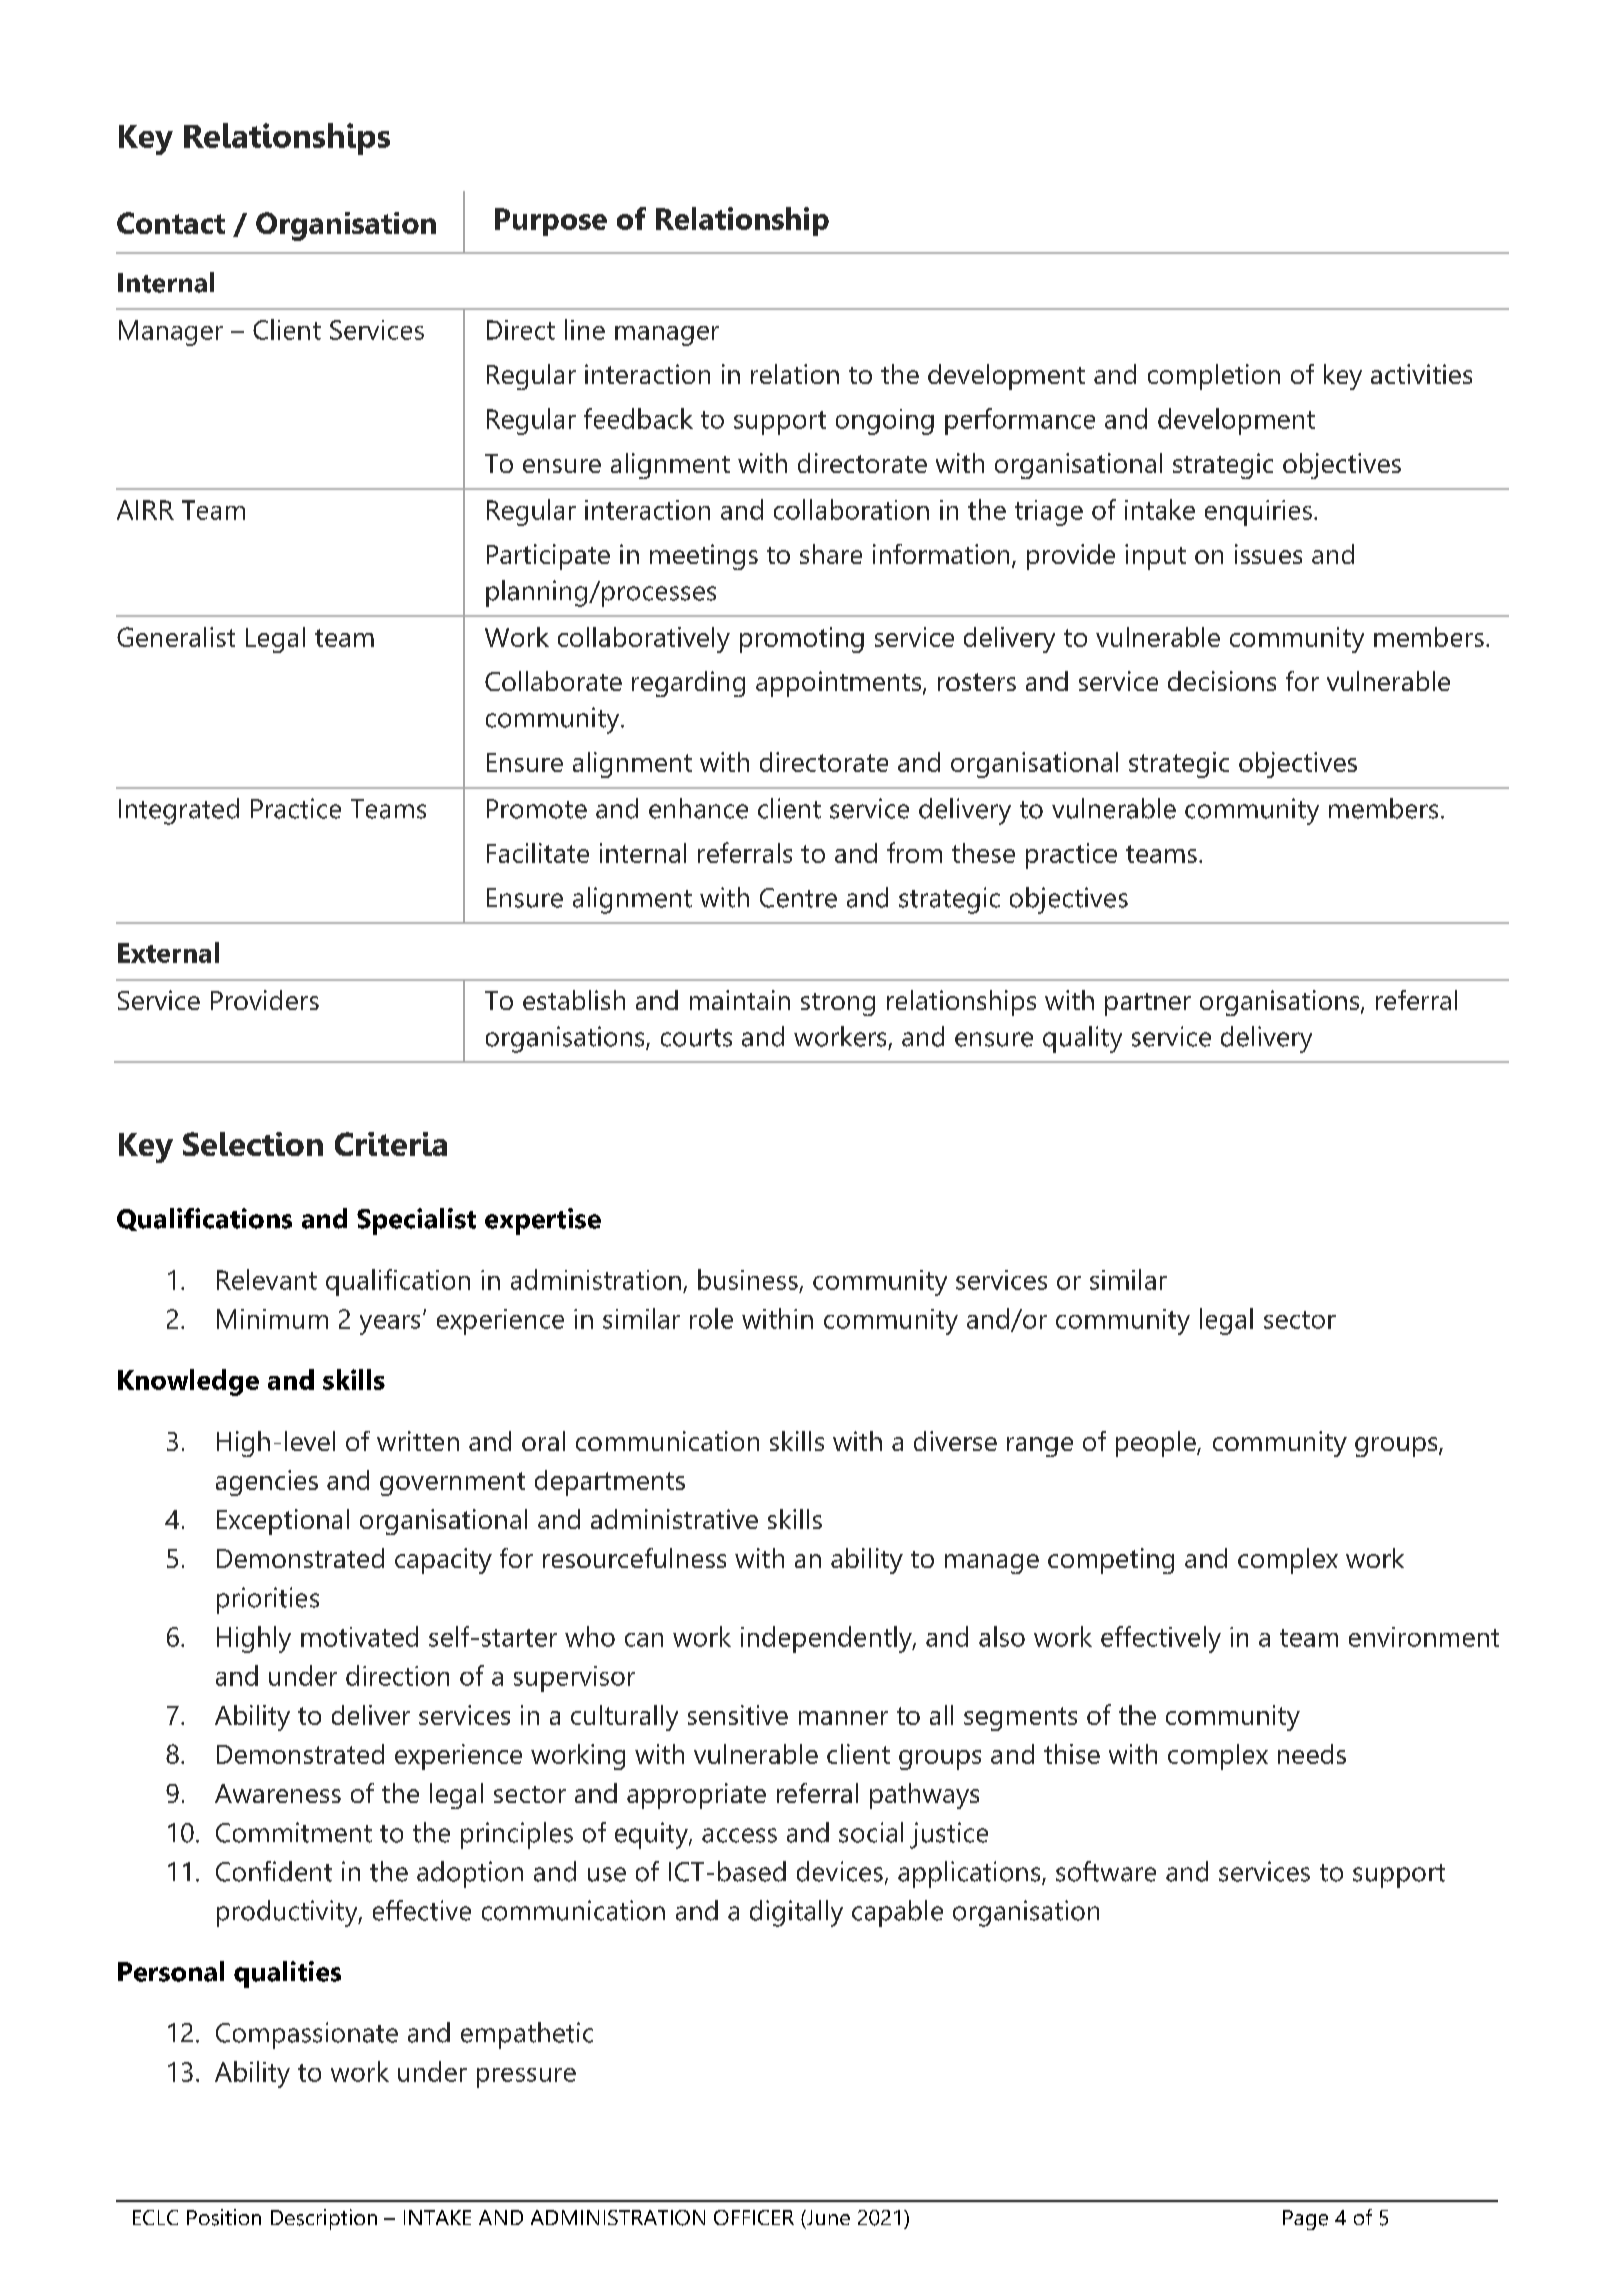 Image resolution: width=1624 pixels, height=2296 pixels. I want to click on completion, so click(1214, 377).
